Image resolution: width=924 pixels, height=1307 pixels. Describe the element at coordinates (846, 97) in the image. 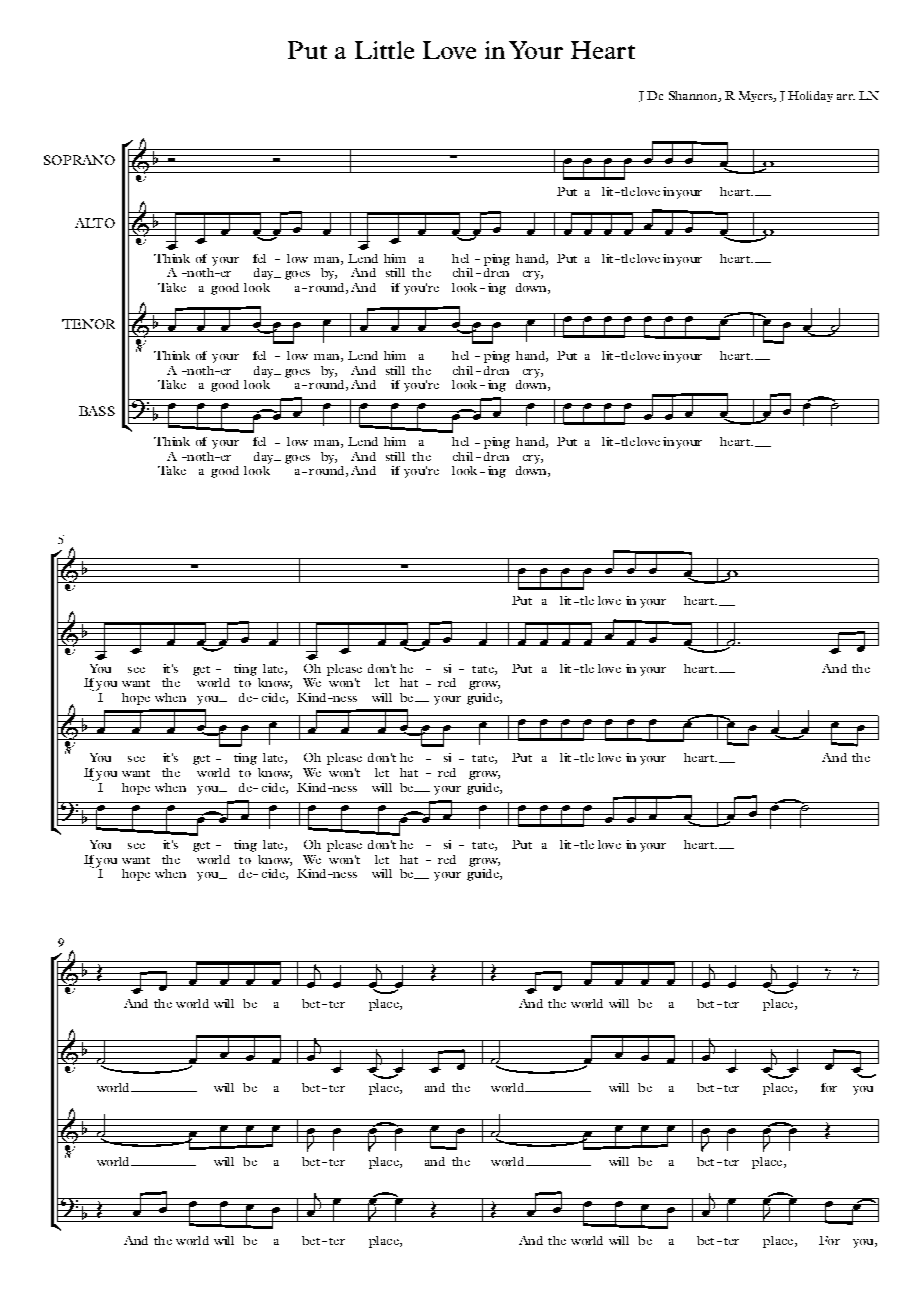

I see `arr` at that location.
